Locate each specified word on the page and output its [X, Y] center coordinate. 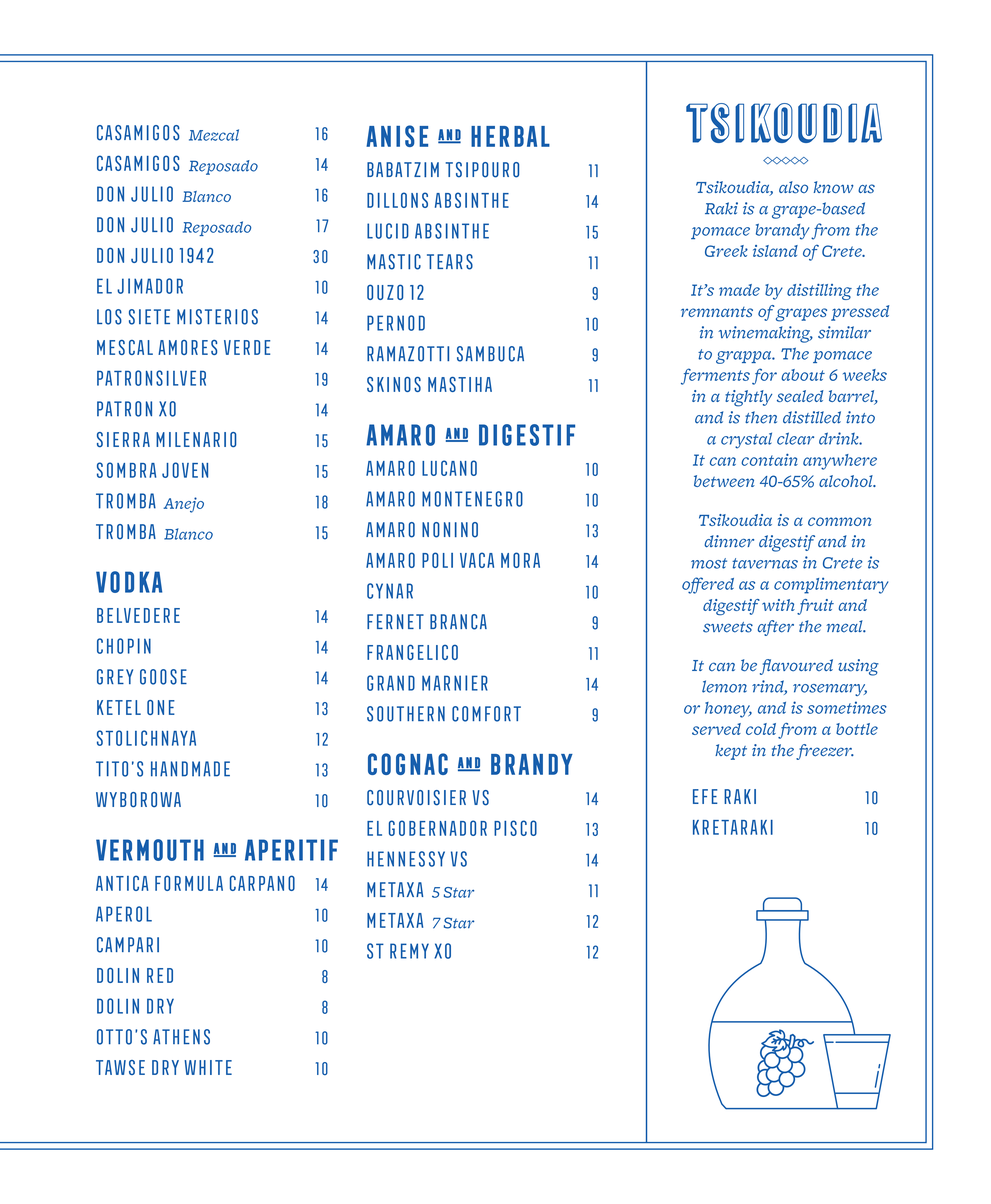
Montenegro [472, 499]
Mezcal [214, 135]
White [208, 1067]
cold [761, 729]
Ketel [119, 707]
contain [769, 459]
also [793, 187]
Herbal [510, 136]
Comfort [486, 714]
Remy [409, 951]
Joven [185, 470]
